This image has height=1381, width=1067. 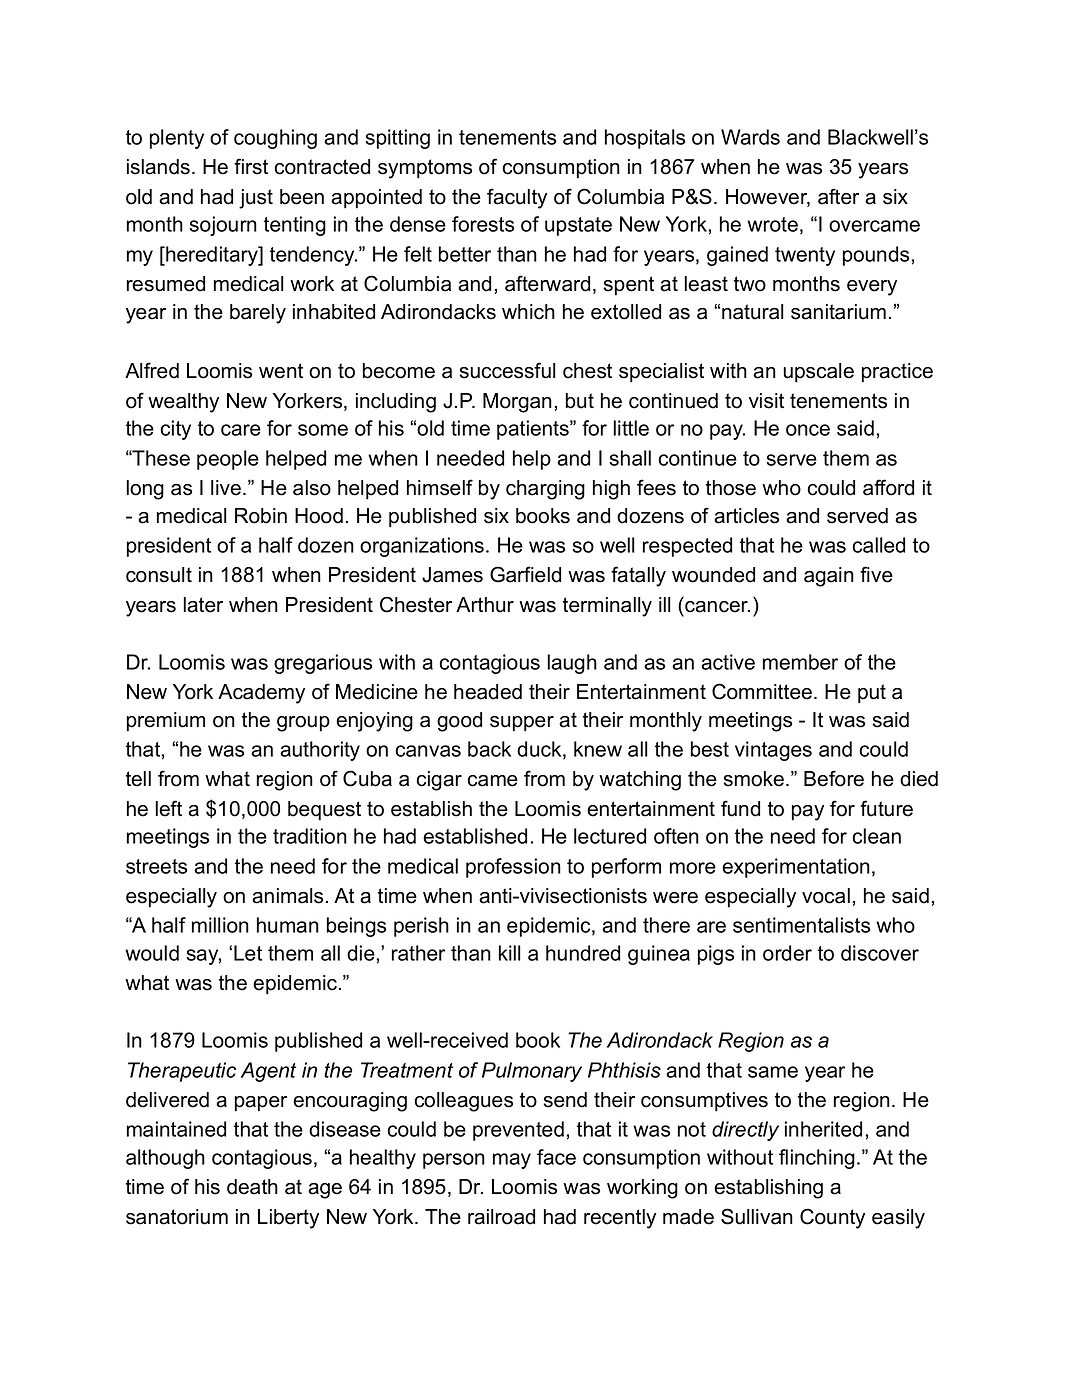 What do you see at coordinates (817, 1159) in the image?
I see `flinching` at bounding box center [817, 1159].
